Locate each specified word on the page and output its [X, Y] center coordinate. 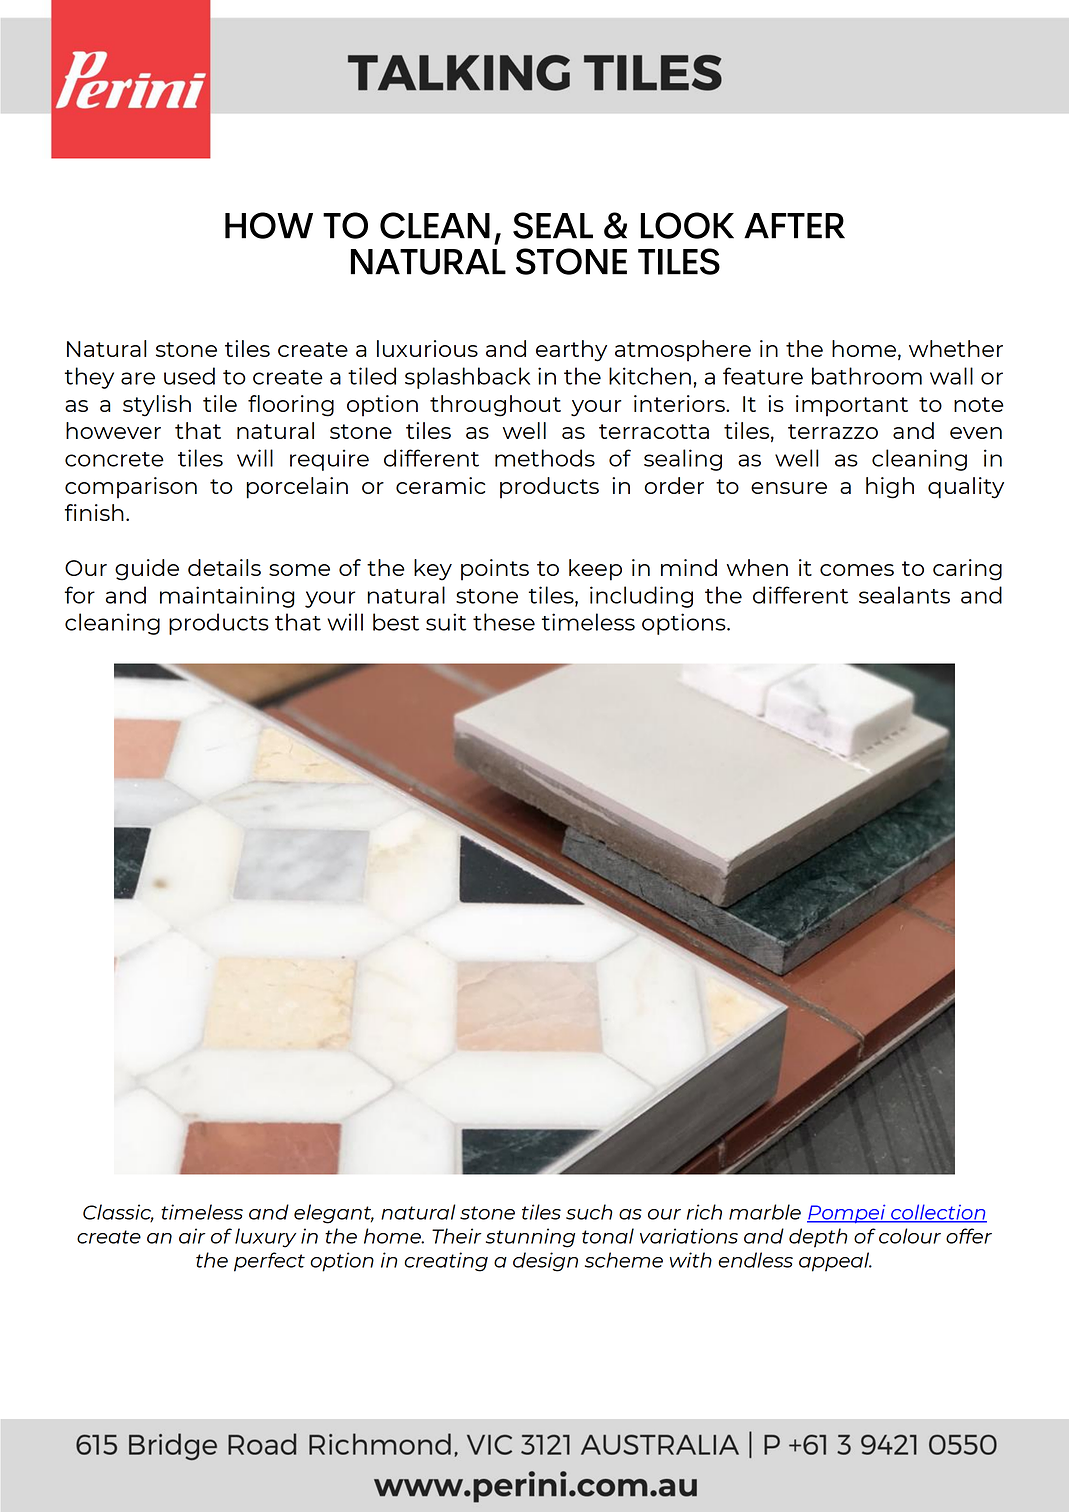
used [189, 376]
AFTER [794, 226]
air [192, 1236]
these [504, 622]
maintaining [227, 597]
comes [857, 570]
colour [910, 1236]
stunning [530, 1238]
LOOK [687, 225]
